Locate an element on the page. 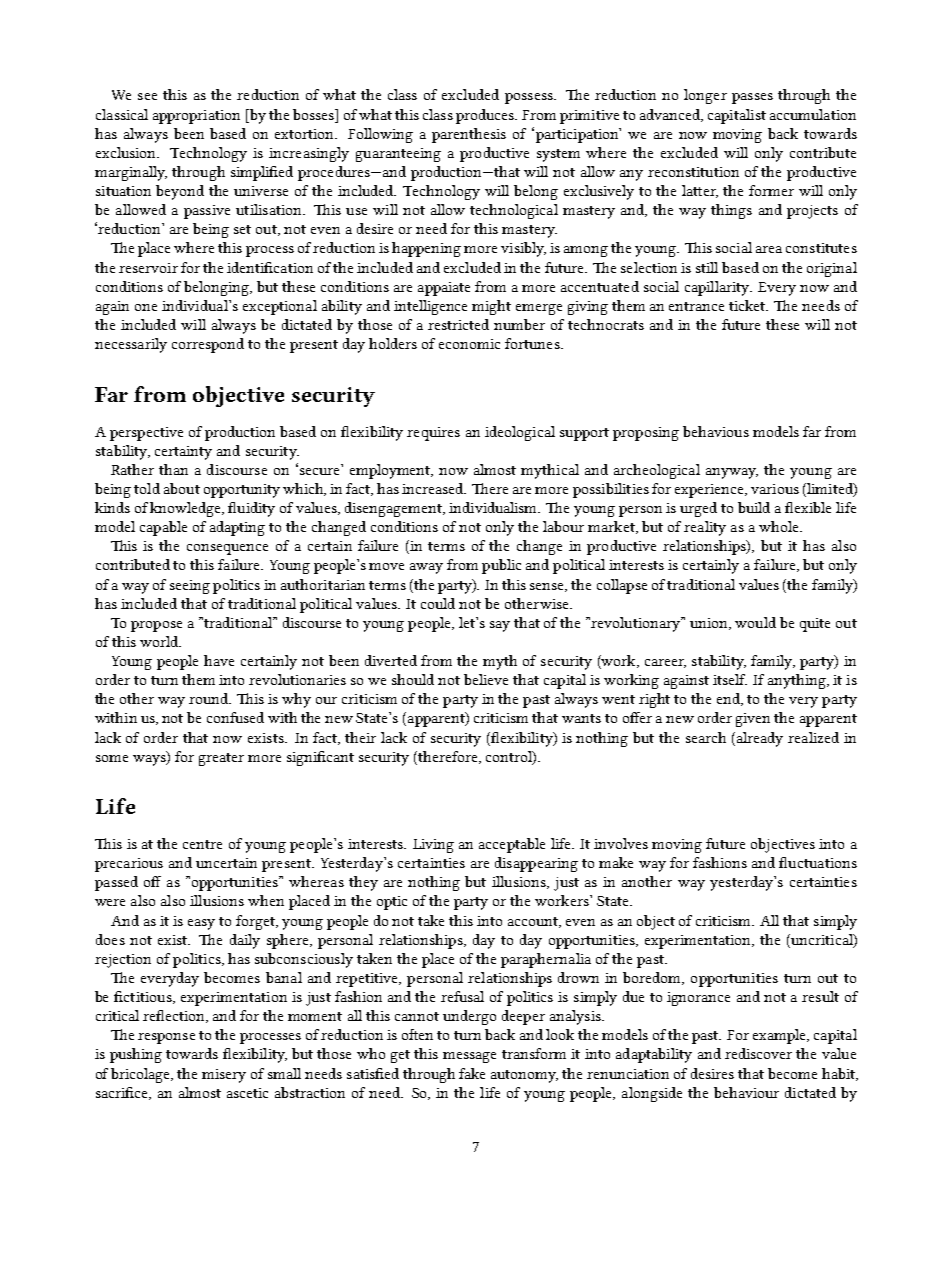 Image resolution: width=952 pixels, height=1267 pixels. passes is located at coordinates (752, 98).
